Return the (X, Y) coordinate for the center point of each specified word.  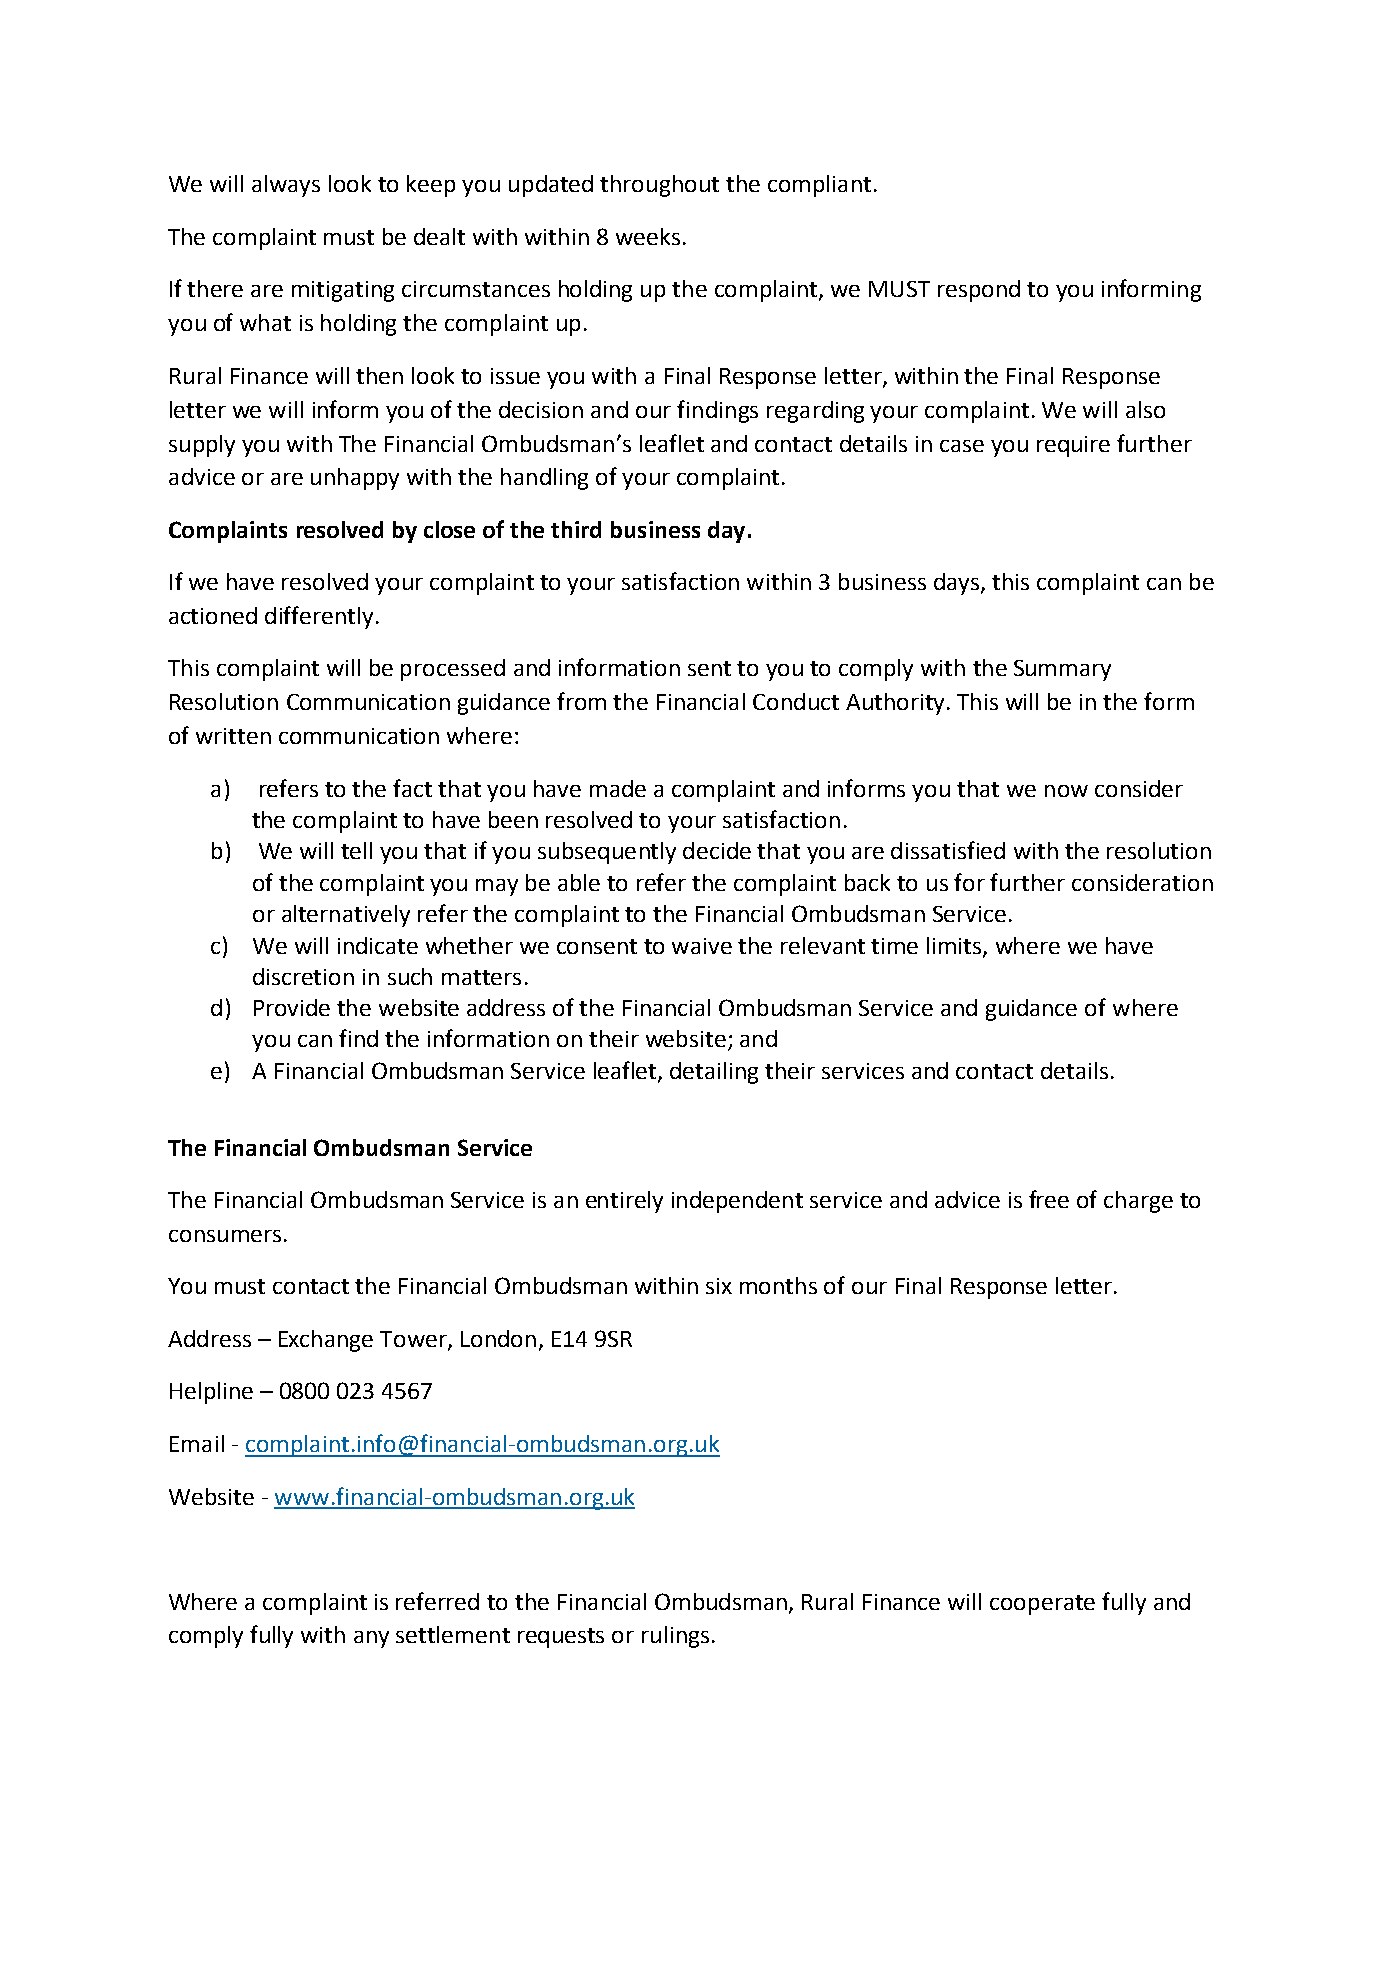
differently (319, 617)
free (1049, 1199)
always (286, 186)
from (581, 701)
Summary (1062, 670)
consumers (225, 1236)
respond (979, 291)
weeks (648, 236)
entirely (624, 1202)
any (371, 1639)
